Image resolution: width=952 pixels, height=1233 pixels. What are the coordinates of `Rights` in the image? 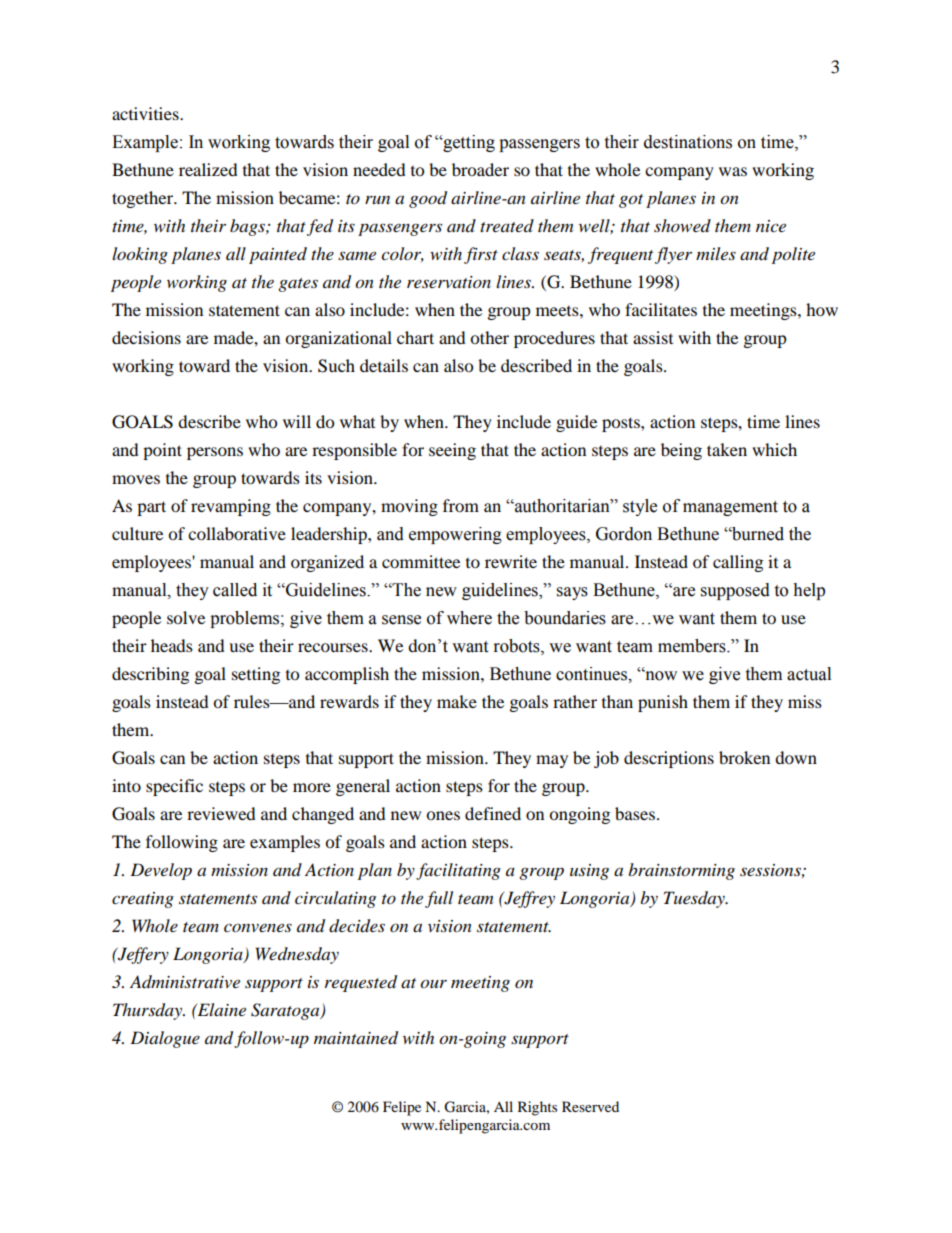 It's located at (537, 1108).
